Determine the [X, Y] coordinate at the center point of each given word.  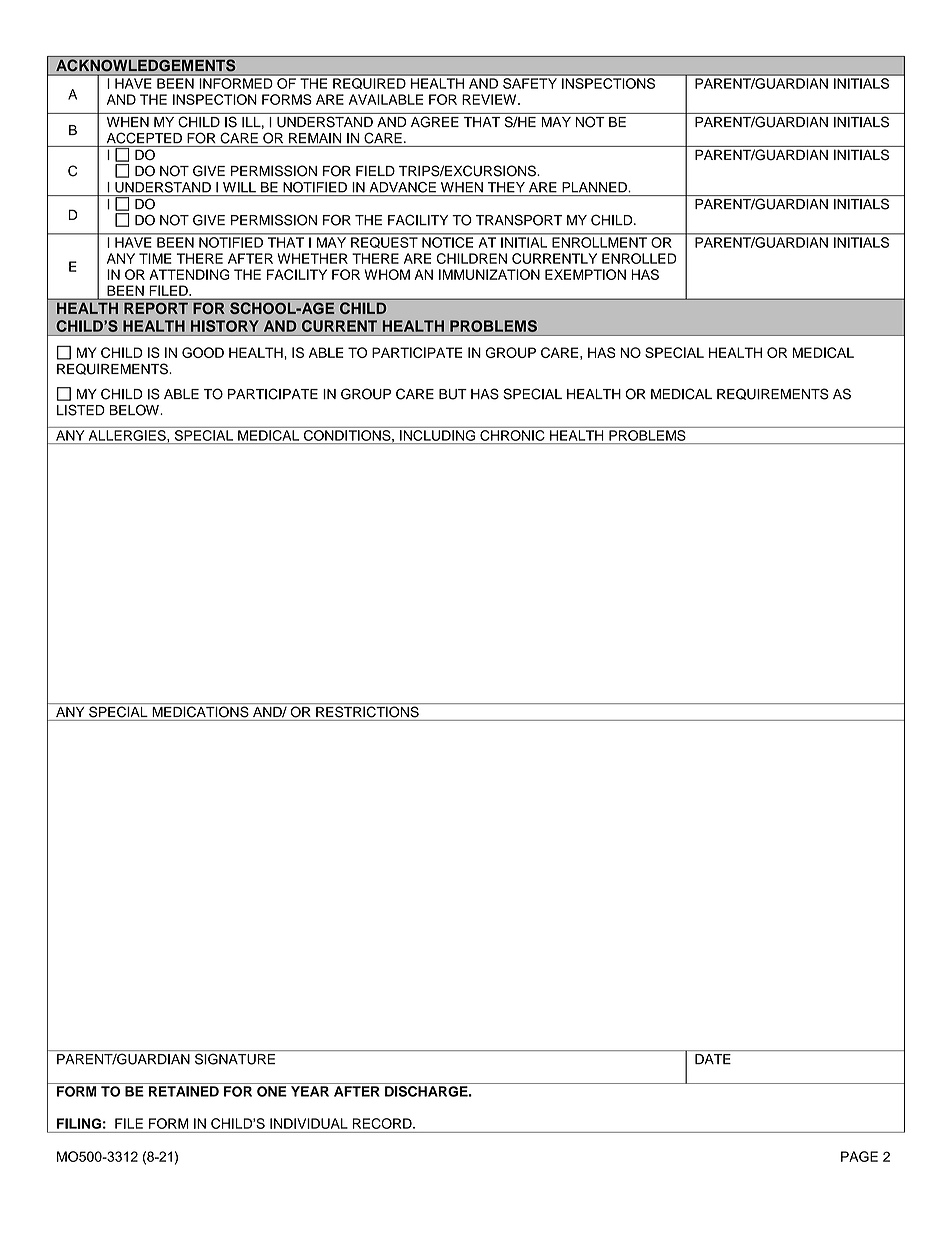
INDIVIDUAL [309, 1123]
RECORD [383, 1123]
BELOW [135, 410]
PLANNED [595, 187]
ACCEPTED [144, 138]
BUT [453, 394]
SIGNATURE [235, 1059]
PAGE [859, 1156]
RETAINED [184, 1091]
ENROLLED [639, 258]
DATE [713, 1059]
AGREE [435, 122]
